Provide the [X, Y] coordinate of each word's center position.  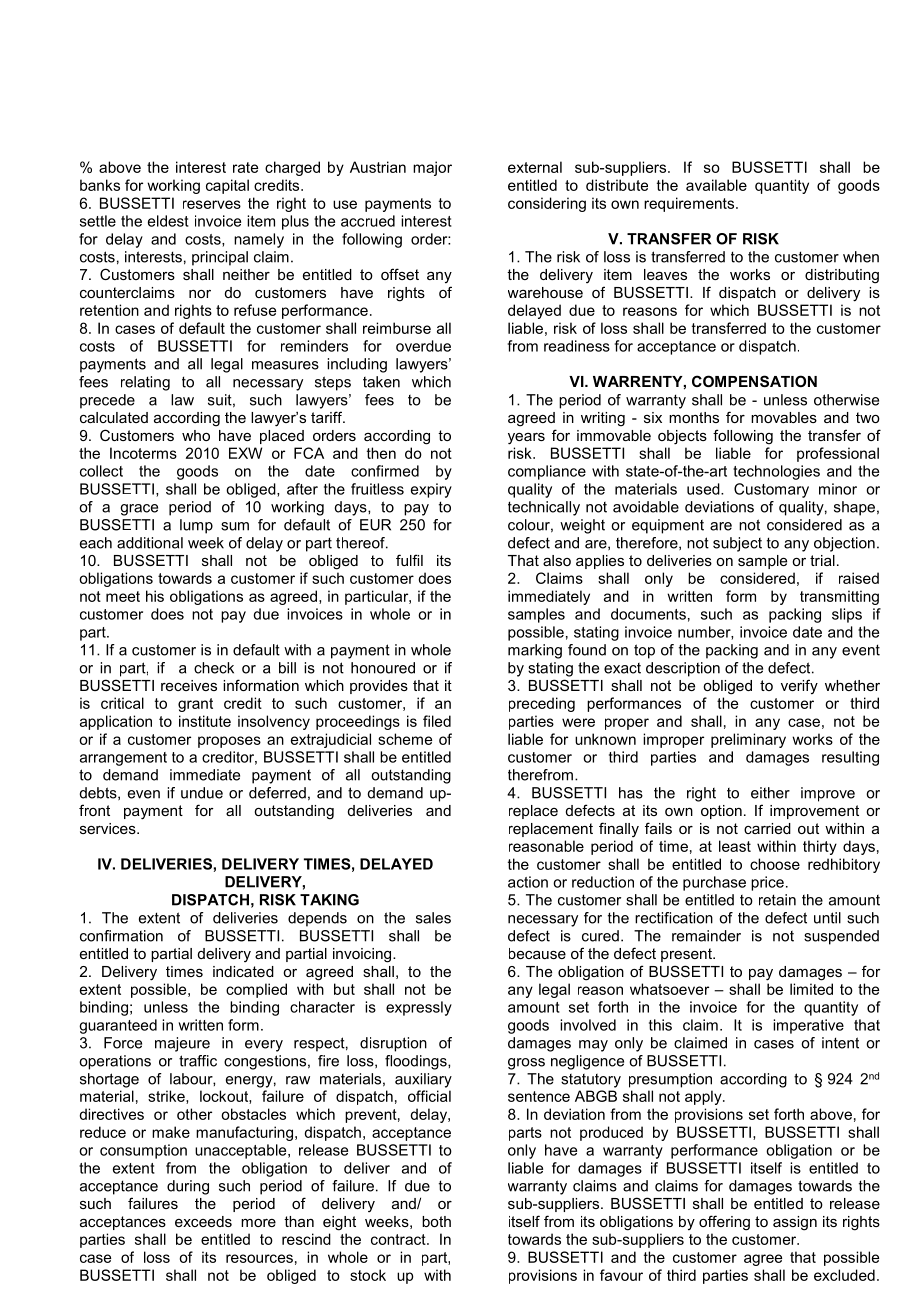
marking [535, 651]
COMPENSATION [754, 381]
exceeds [203, 1221]
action [528, 882]
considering [547, 204]
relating [145, 383]
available [716, 185]
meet [123, 596]
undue [202, 793]
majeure [182, 1044]
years [526, 439]
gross [526, 1064]
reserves [212, 204]
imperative [808, 1026]
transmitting [839, 597]
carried [767, 828]
